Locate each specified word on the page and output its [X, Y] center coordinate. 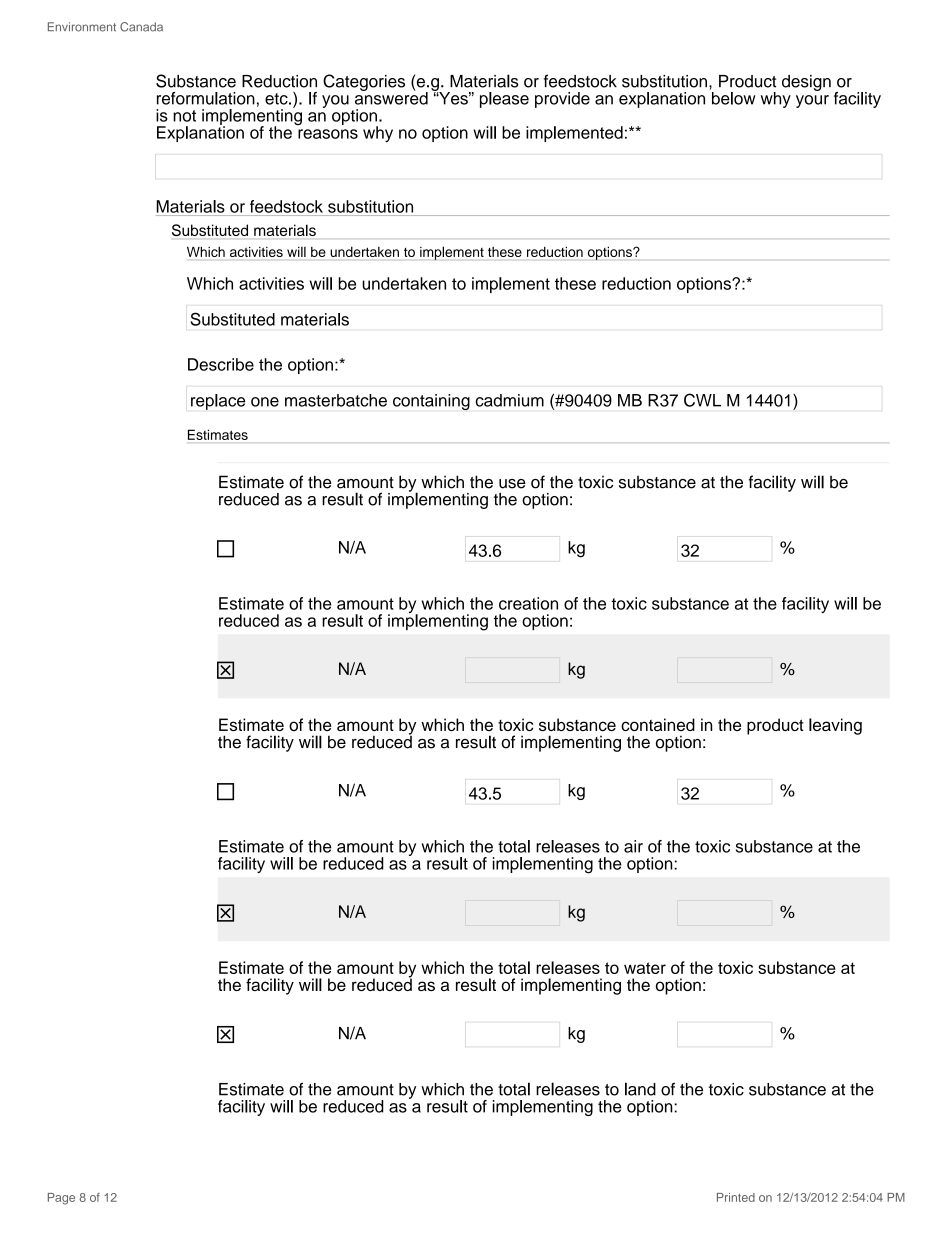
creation [528, 603]
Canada [141, 27]
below [734, 98]
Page [61, 1199]
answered [391, 97]
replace [218, 402]
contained [658, 724]
